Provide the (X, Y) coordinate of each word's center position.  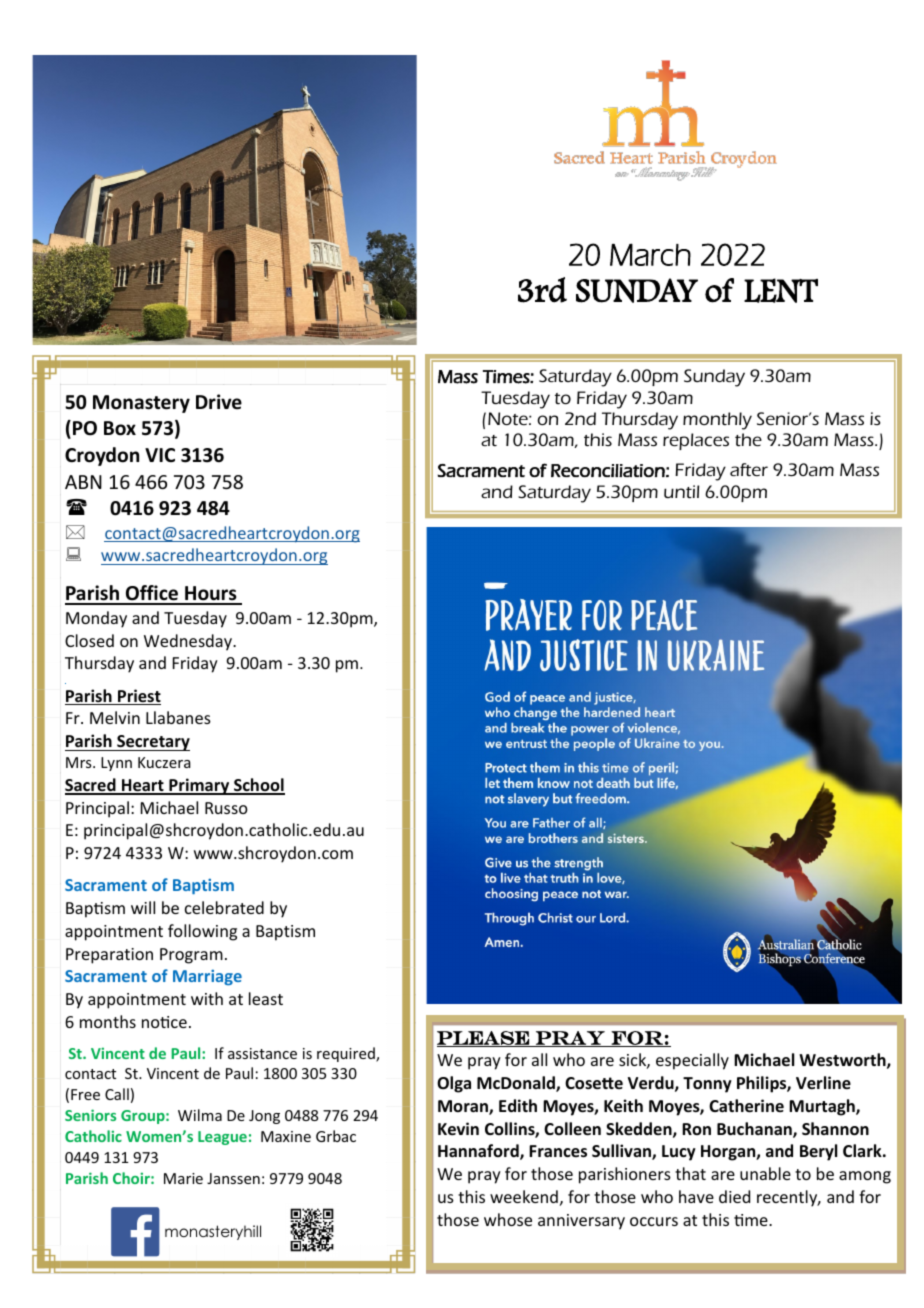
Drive (219, 402)
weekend (524, 1196)
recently (788, 1198)
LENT (781, 290)
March (650, 254)
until (681, 491)
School (258, 786)
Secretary (152, 743)
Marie (183, 1178)
